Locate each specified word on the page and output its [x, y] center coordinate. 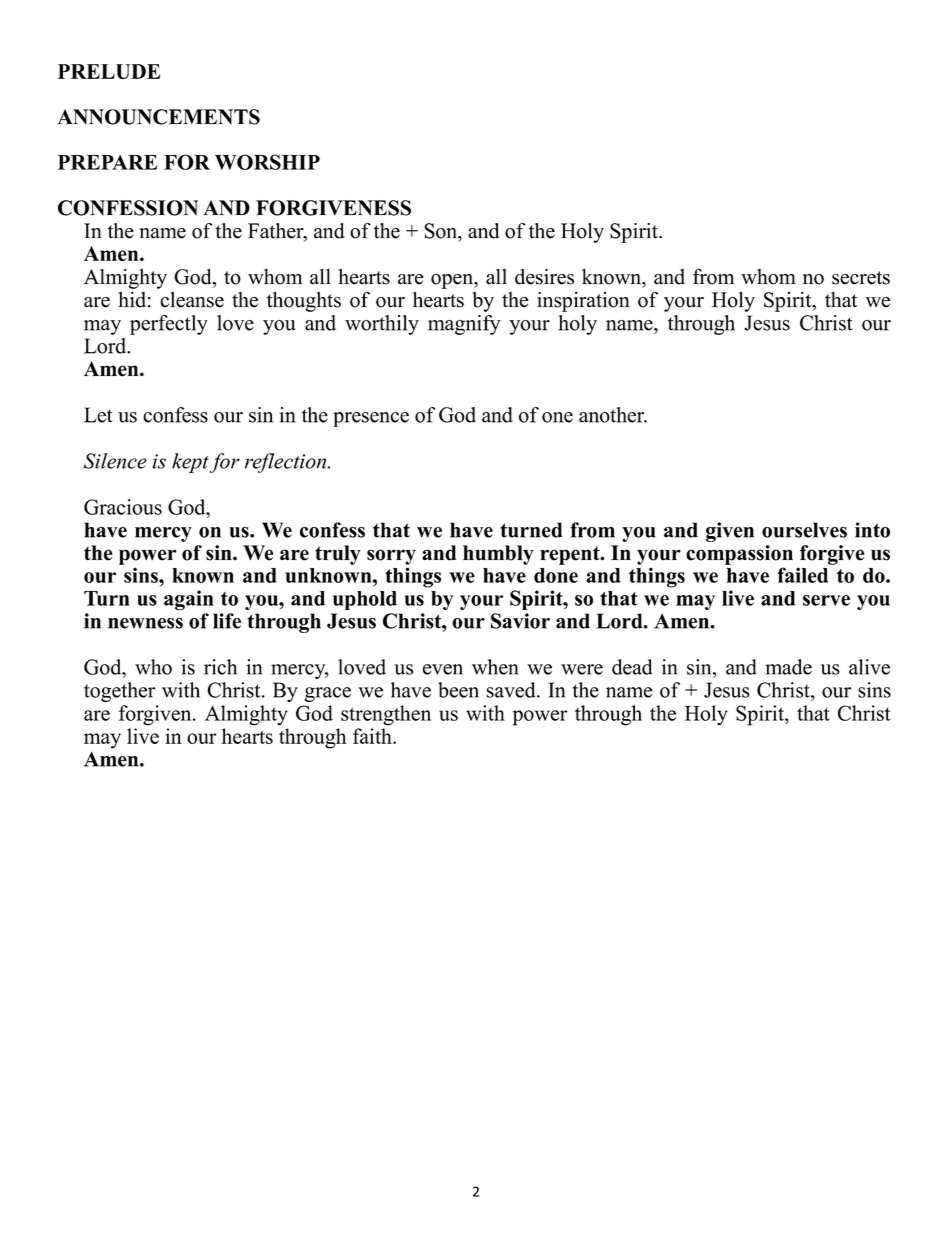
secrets [861, 278]
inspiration [583, 302]
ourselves [804, 530]
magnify [464, 325]
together [119, 692]
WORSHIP [267, 162]
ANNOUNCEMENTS [158, 117]
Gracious [123, 507]
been [458, 690]
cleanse [192, 300]
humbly [498, 555]
